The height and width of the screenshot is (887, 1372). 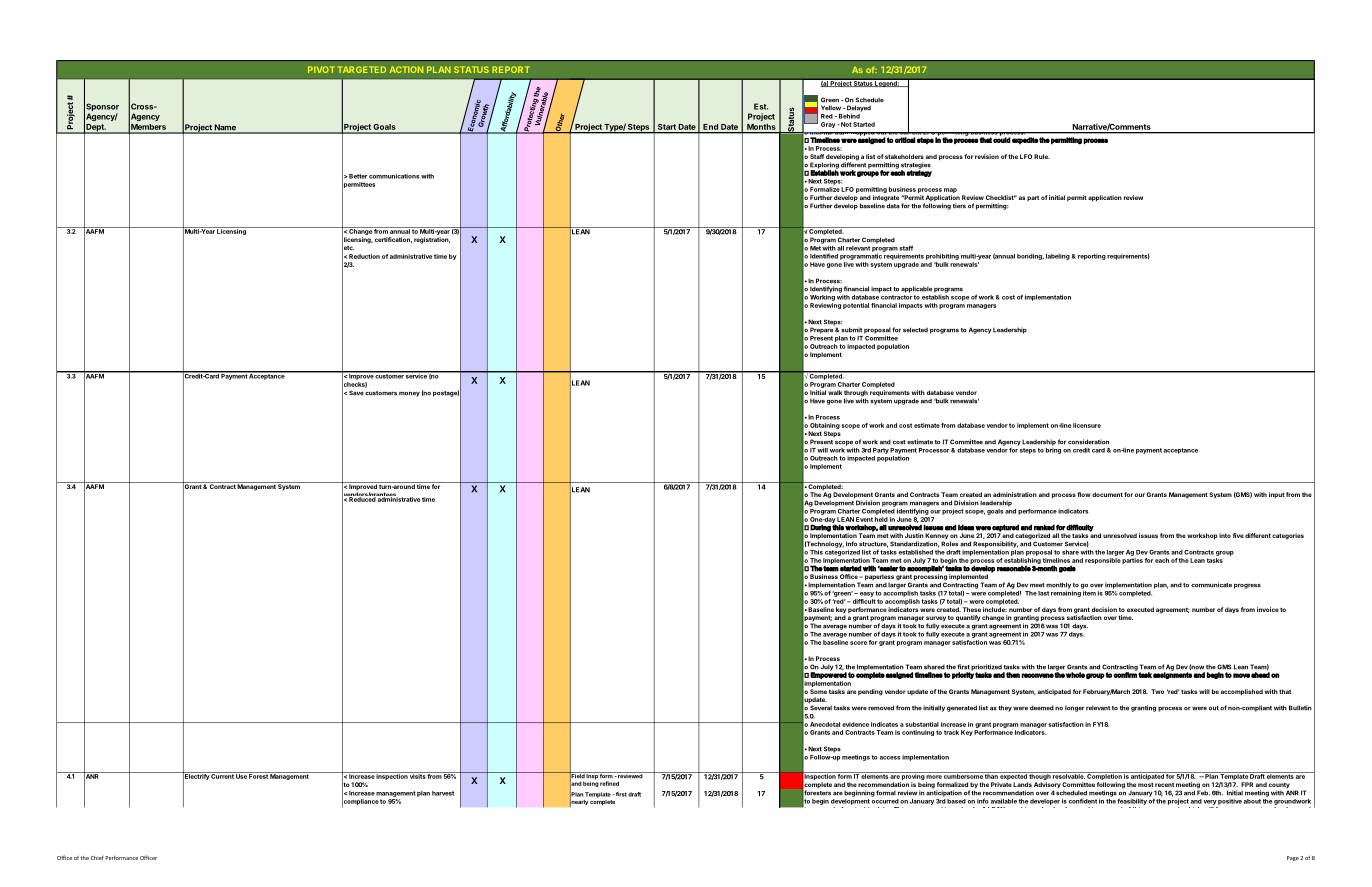 I want to click on PIVOT, so click(x=321, y=69).
